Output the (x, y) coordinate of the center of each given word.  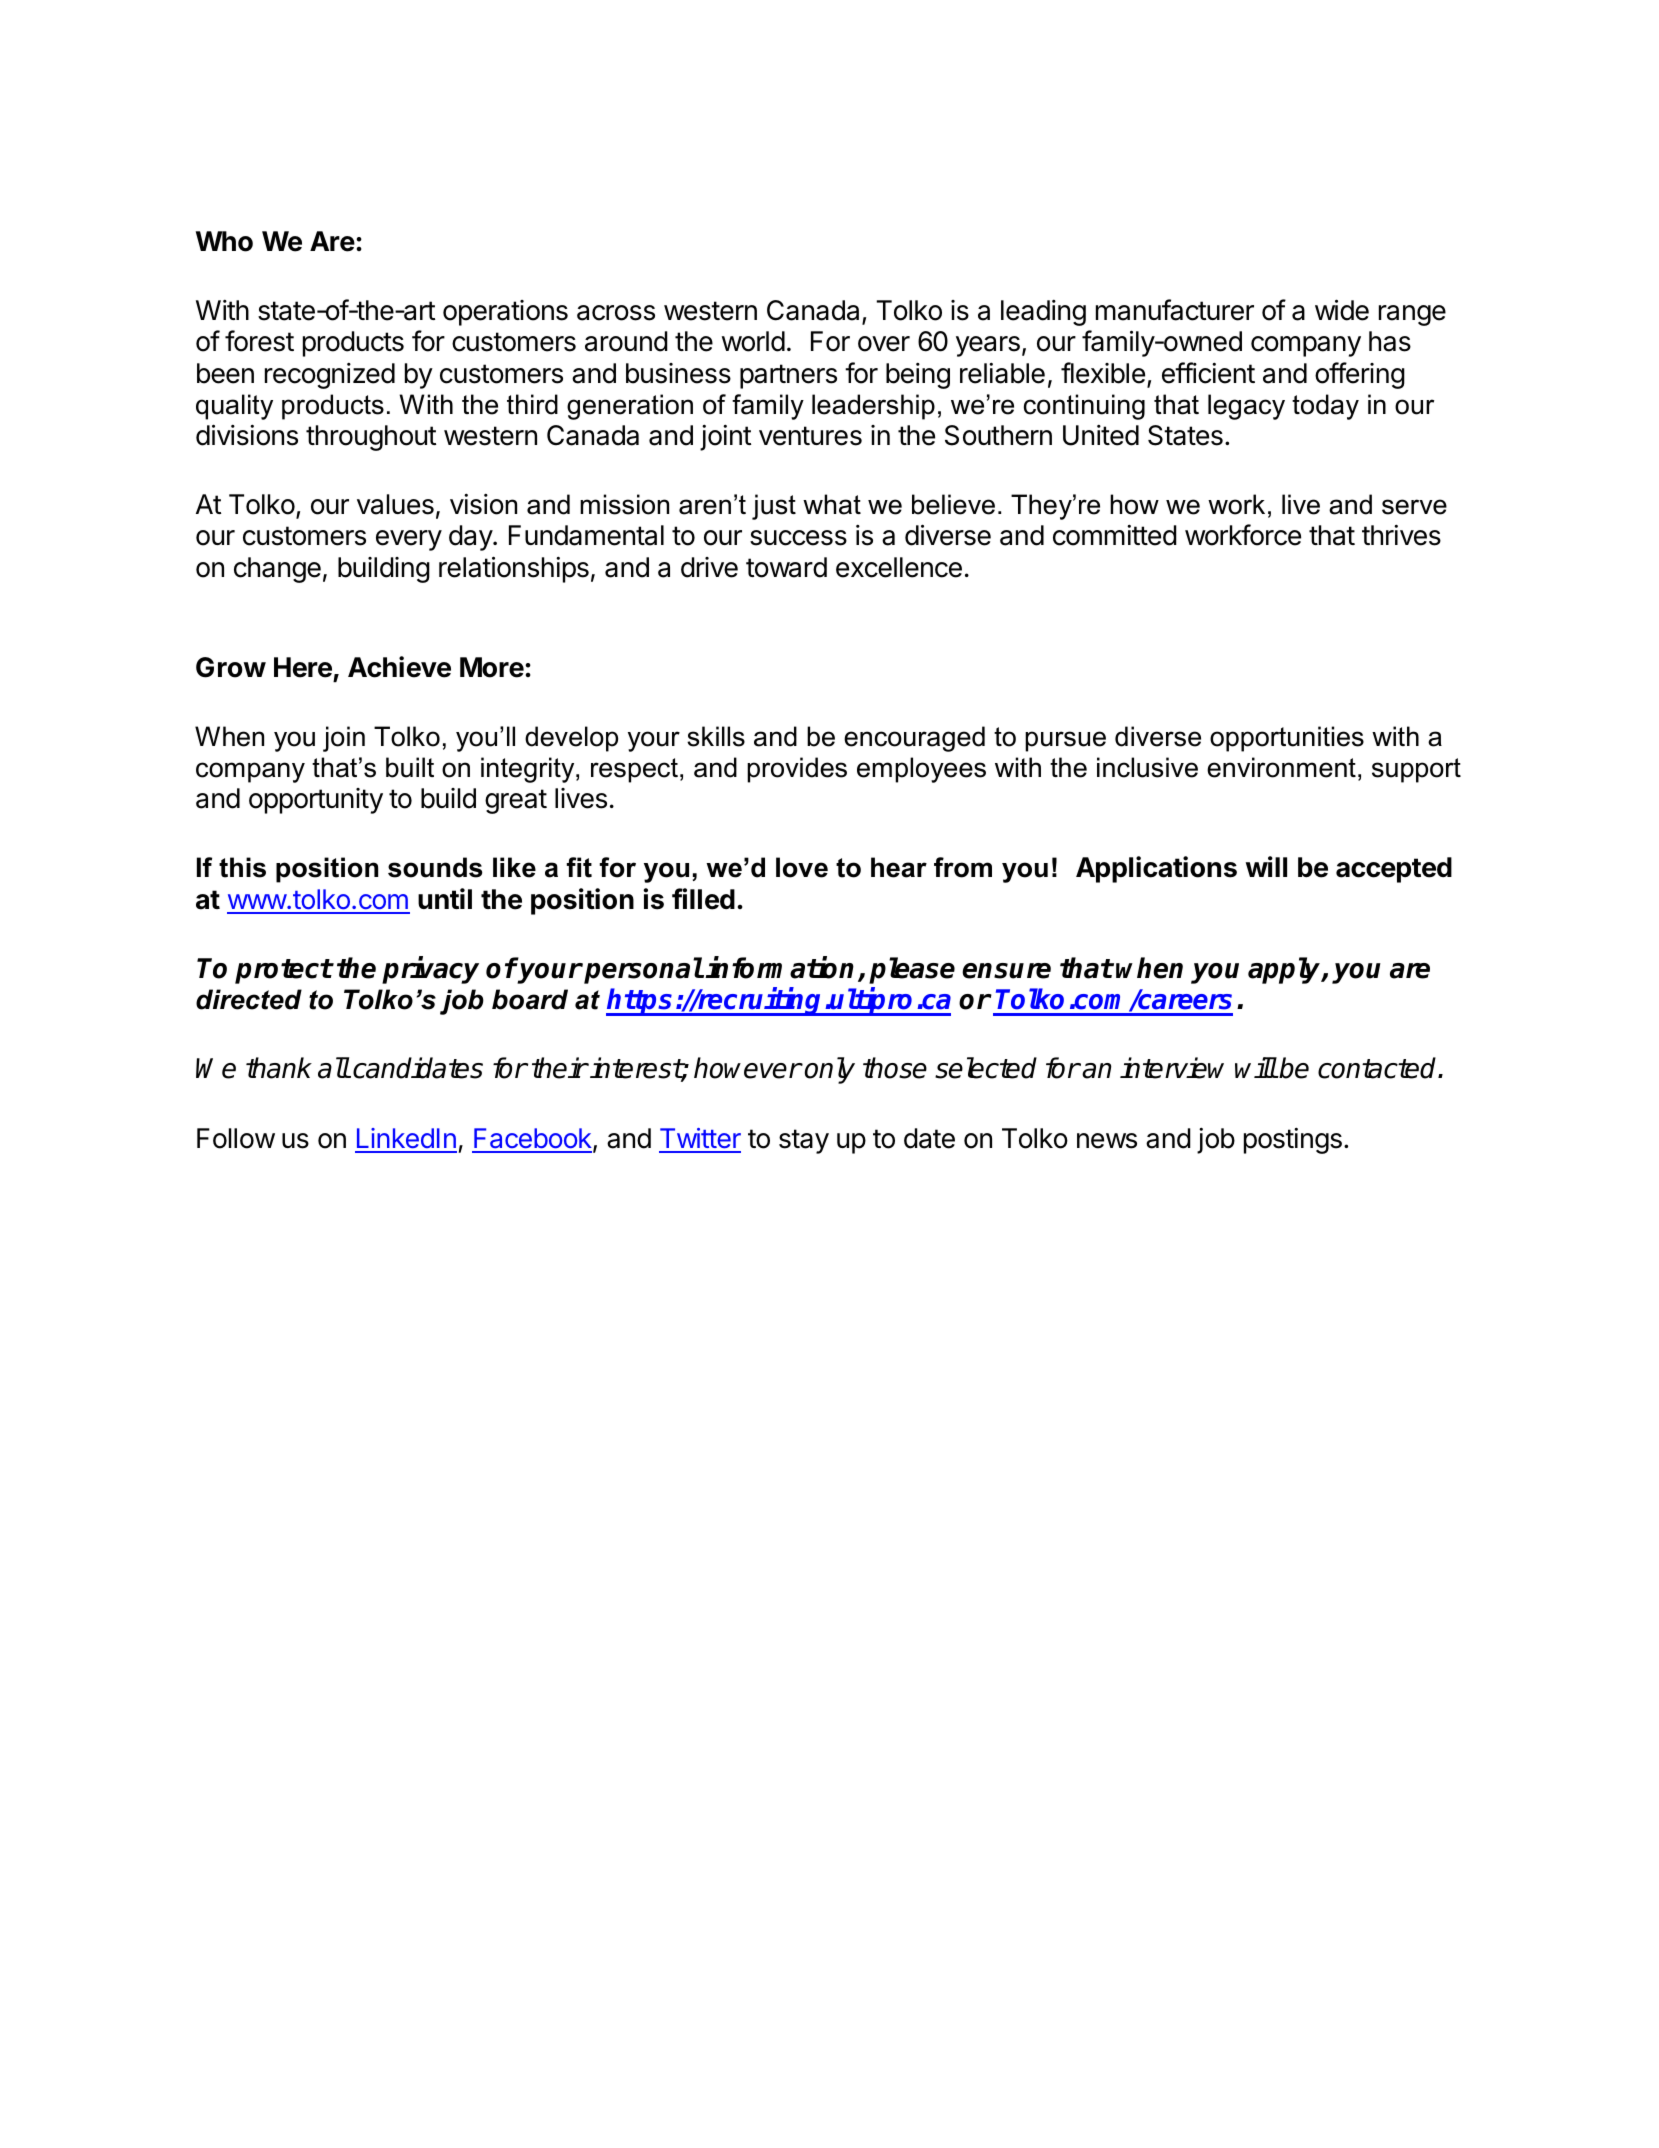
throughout (371, 438)
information (779, 967)
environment (1281, 767)
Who (224, 241)
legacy (1246, 407)
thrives (1401, 535)
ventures (810, 436)
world (753, 341)
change (277, 570)
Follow (236, 1138)
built (410, 767)
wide (1342, 310)
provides (797, 770)
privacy (430, 970)
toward (786, 567)
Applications (1156, 869)
